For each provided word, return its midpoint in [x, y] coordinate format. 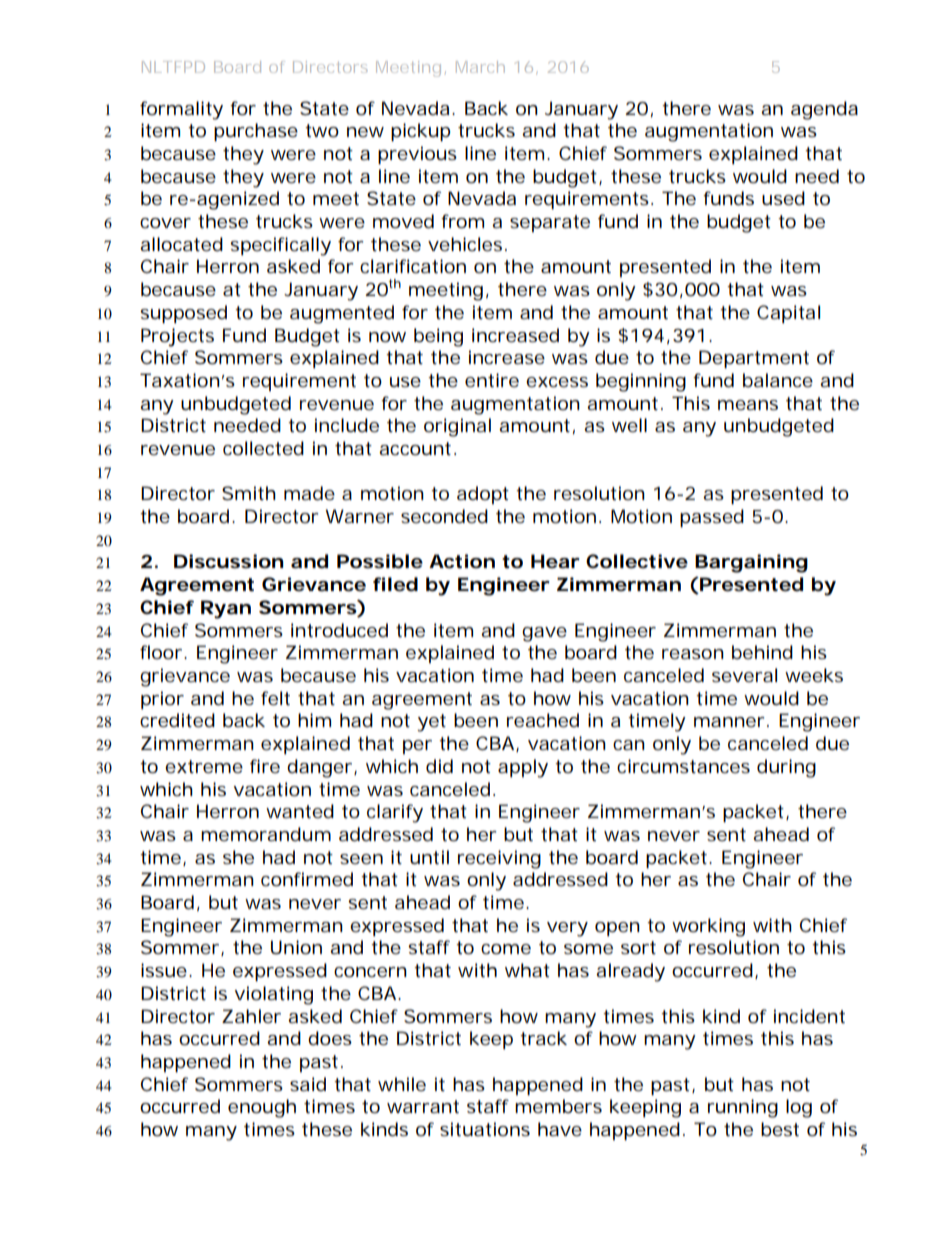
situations [485, 1129]
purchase [256, 132]
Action [462, 561]
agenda [824, 110]
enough [262, 1108]
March [480, 67]
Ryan [226, 609]
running [743, 1108]
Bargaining [751, 563]
